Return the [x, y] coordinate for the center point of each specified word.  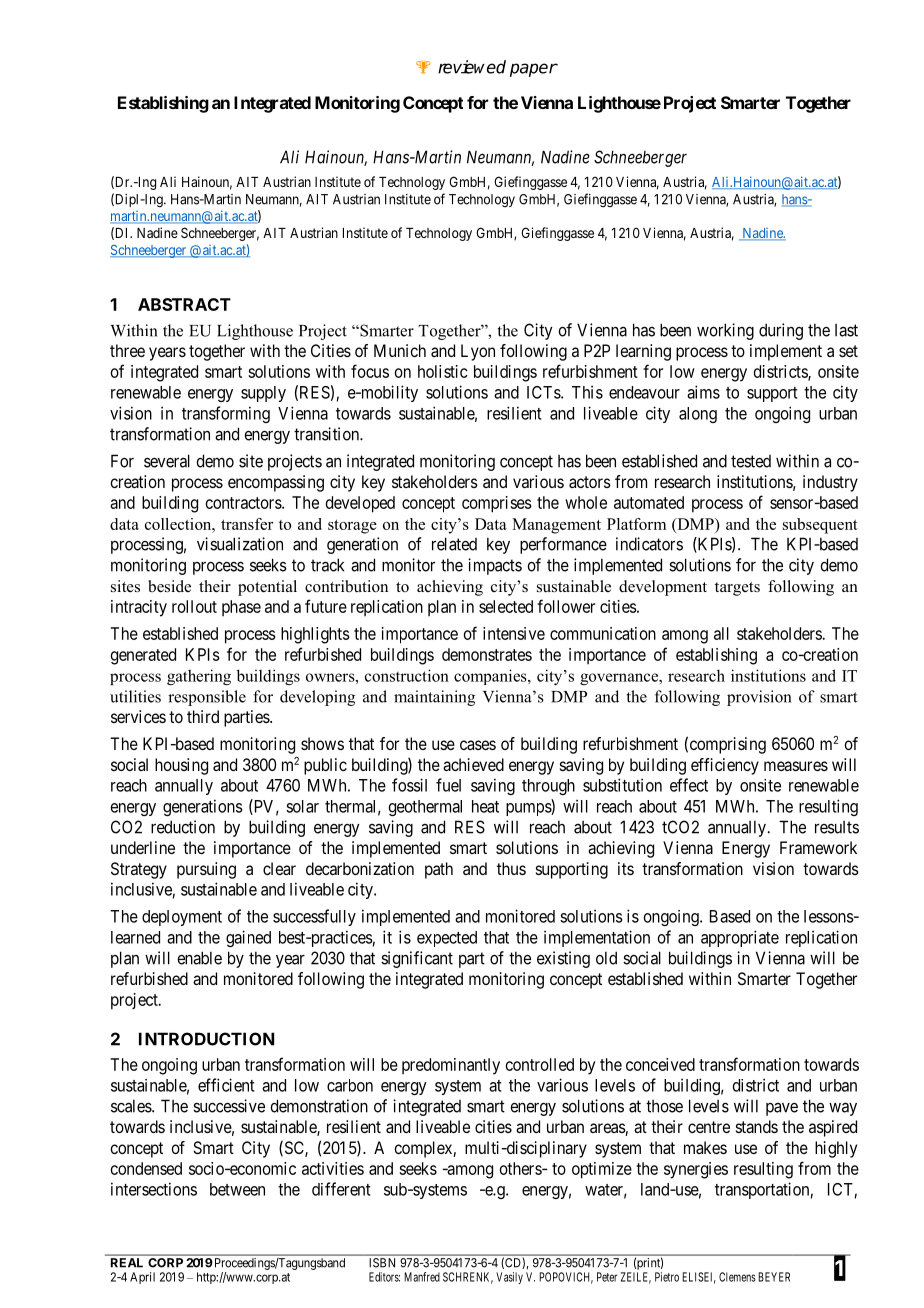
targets [737, 589]
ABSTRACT [184, 304]
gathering [199, 677]
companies [491, 677]
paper [534, 70]
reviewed [472, 67]
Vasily [509, 1278]
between [237, 1189]
